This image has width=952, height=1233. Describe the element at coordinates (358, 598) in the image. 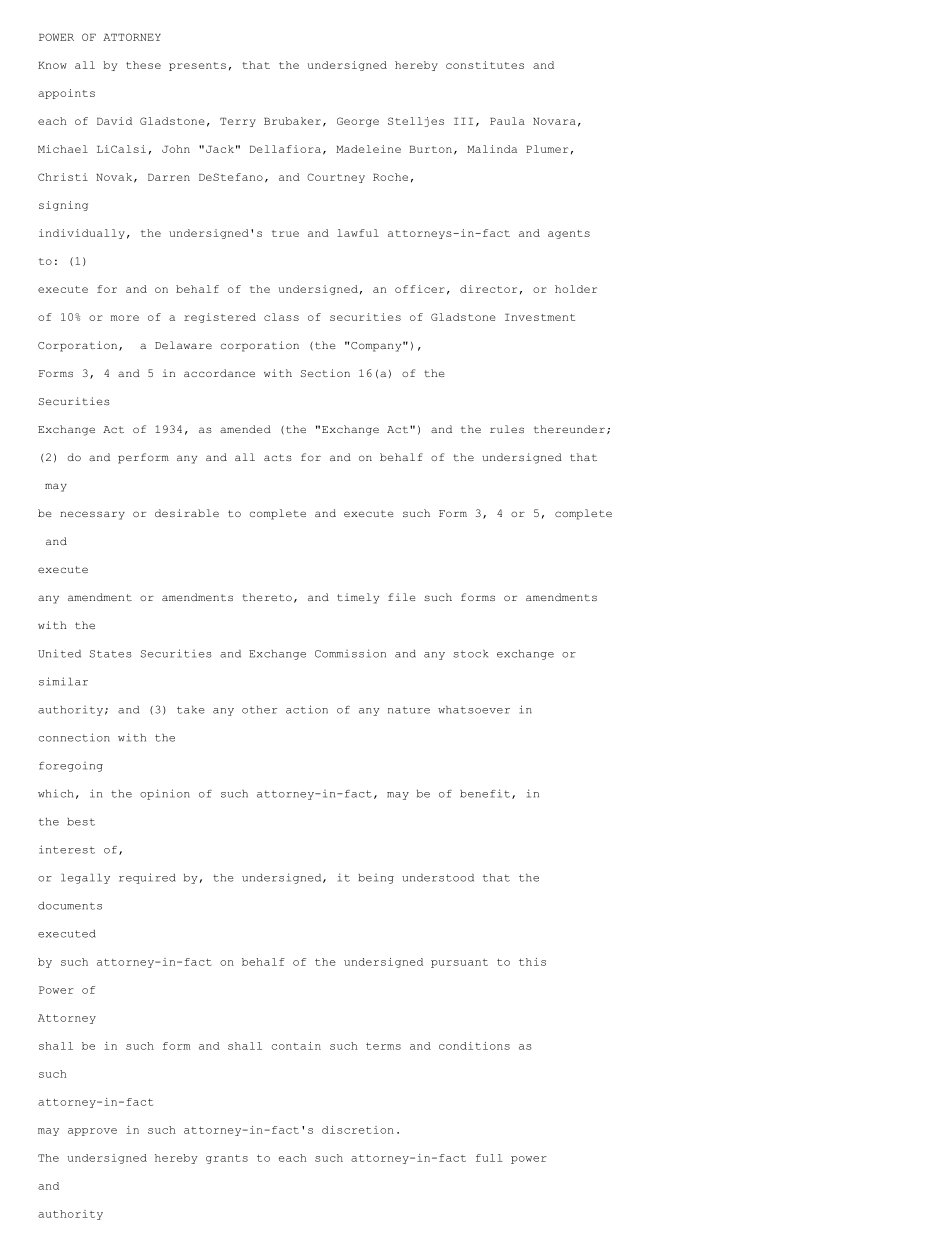

I see `timely` at that location.
